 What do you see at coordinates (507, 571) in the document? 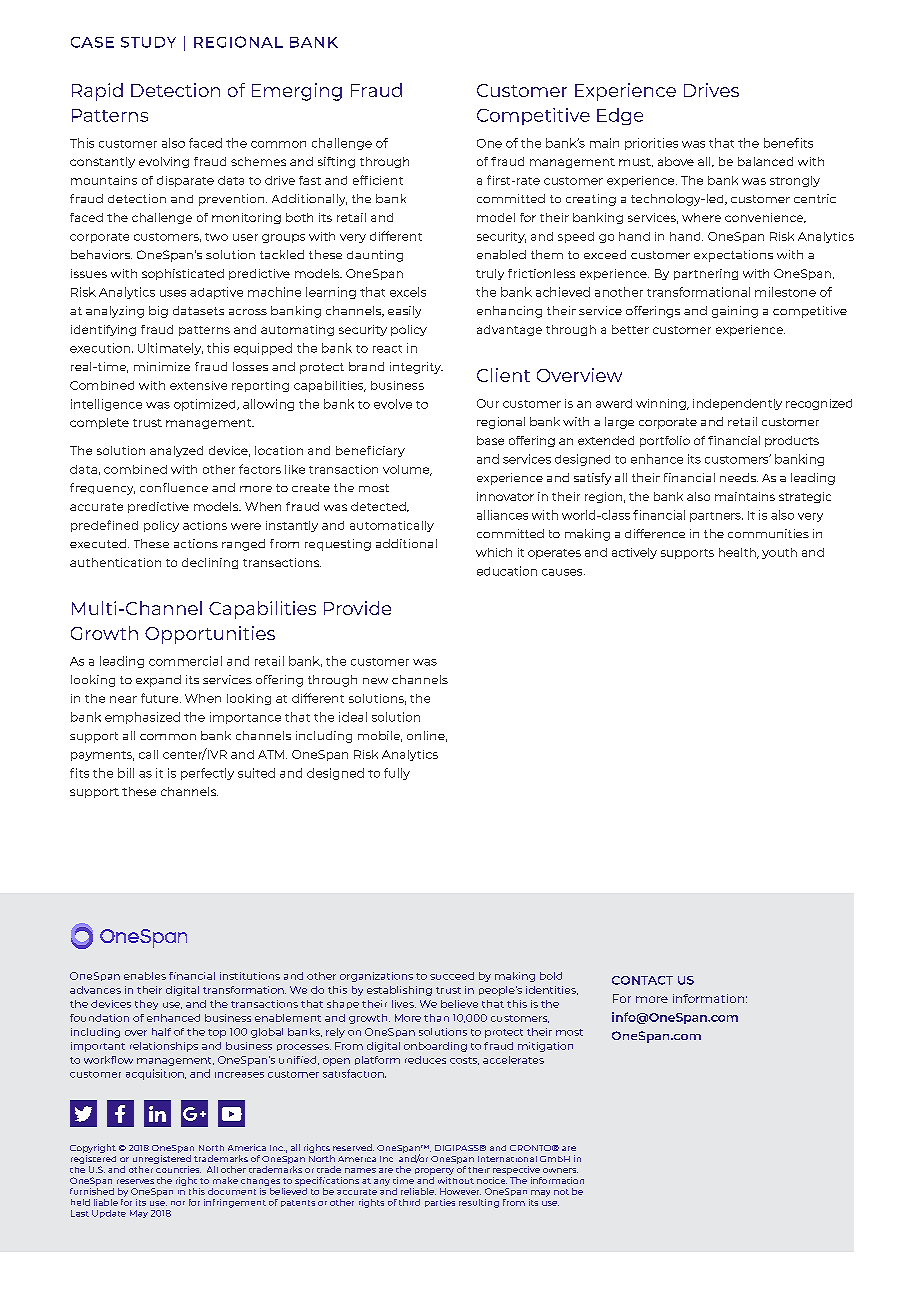
I see `education` at bounding box center [507, 571].
